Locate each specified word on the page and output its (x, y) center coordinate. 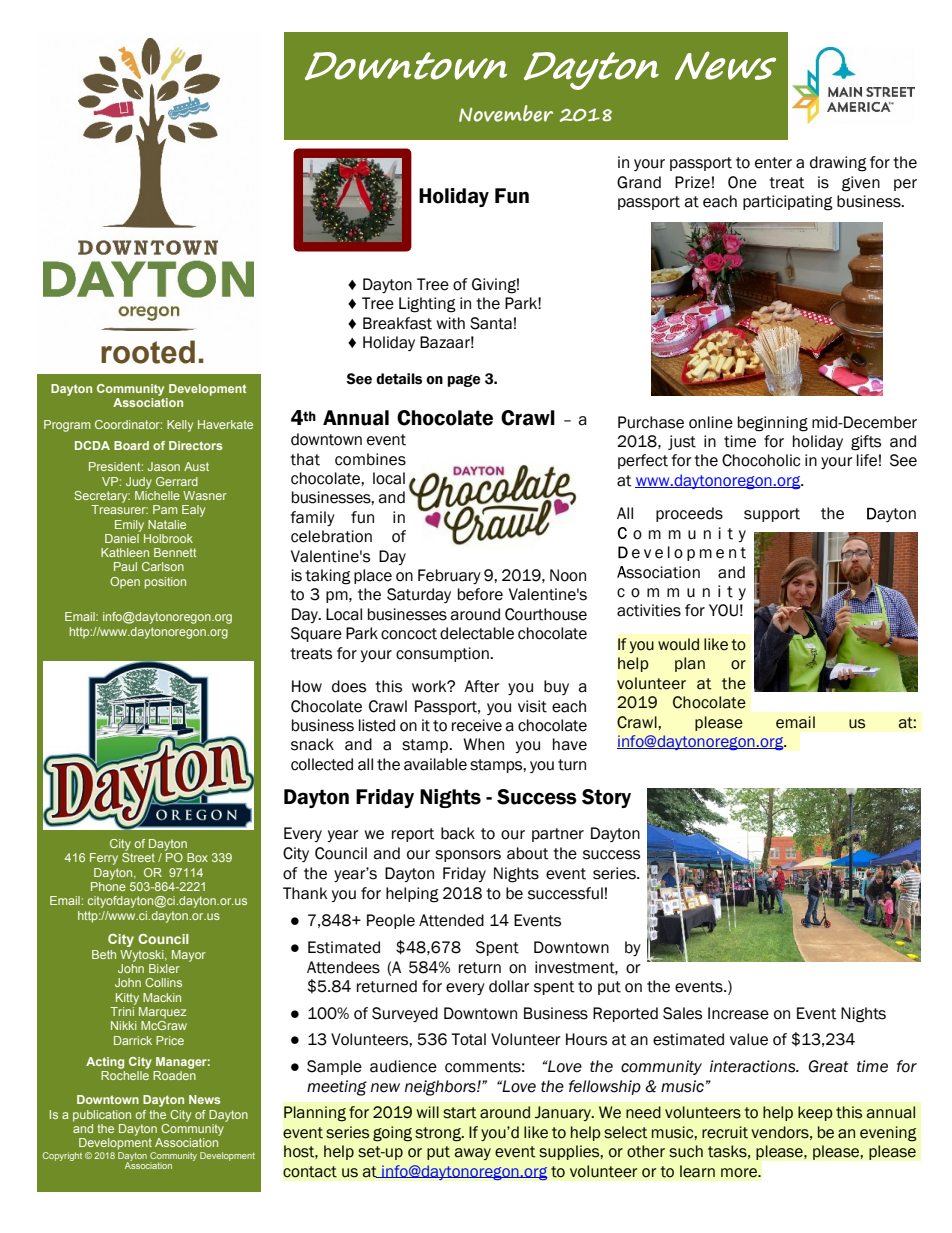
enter (773, 163)
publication (102, 1116)
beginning (773, 424)
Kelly (180, 426)
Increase (738, 1013)
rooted (148, 352)
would (678, 644)
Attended (451, 920)
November (506, 113)
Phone (108, 886)
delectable (477, 633)
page (464, 380)
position (165, 583)
